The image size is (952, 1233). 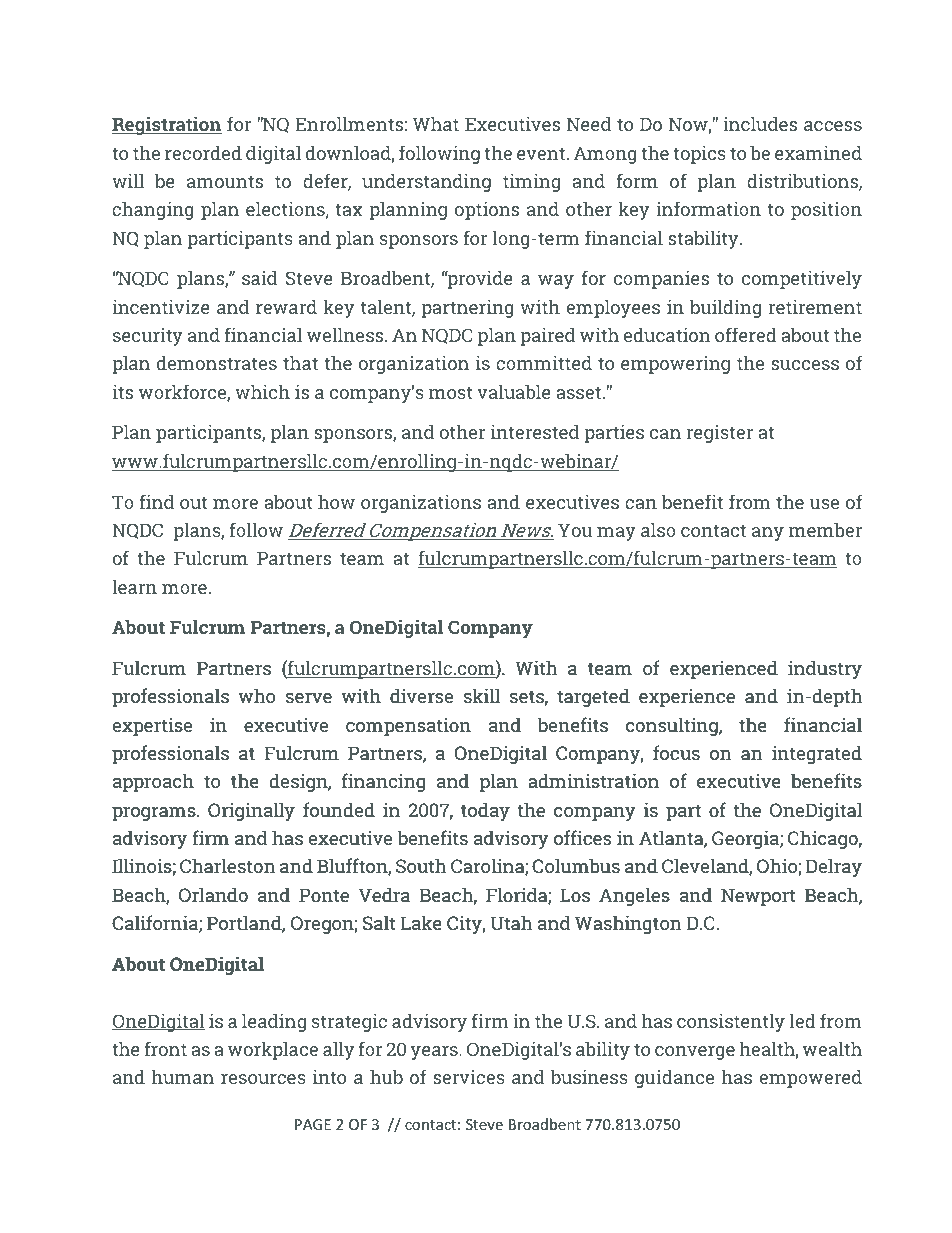 I want to click on learn, so click(x=134, y=587).
